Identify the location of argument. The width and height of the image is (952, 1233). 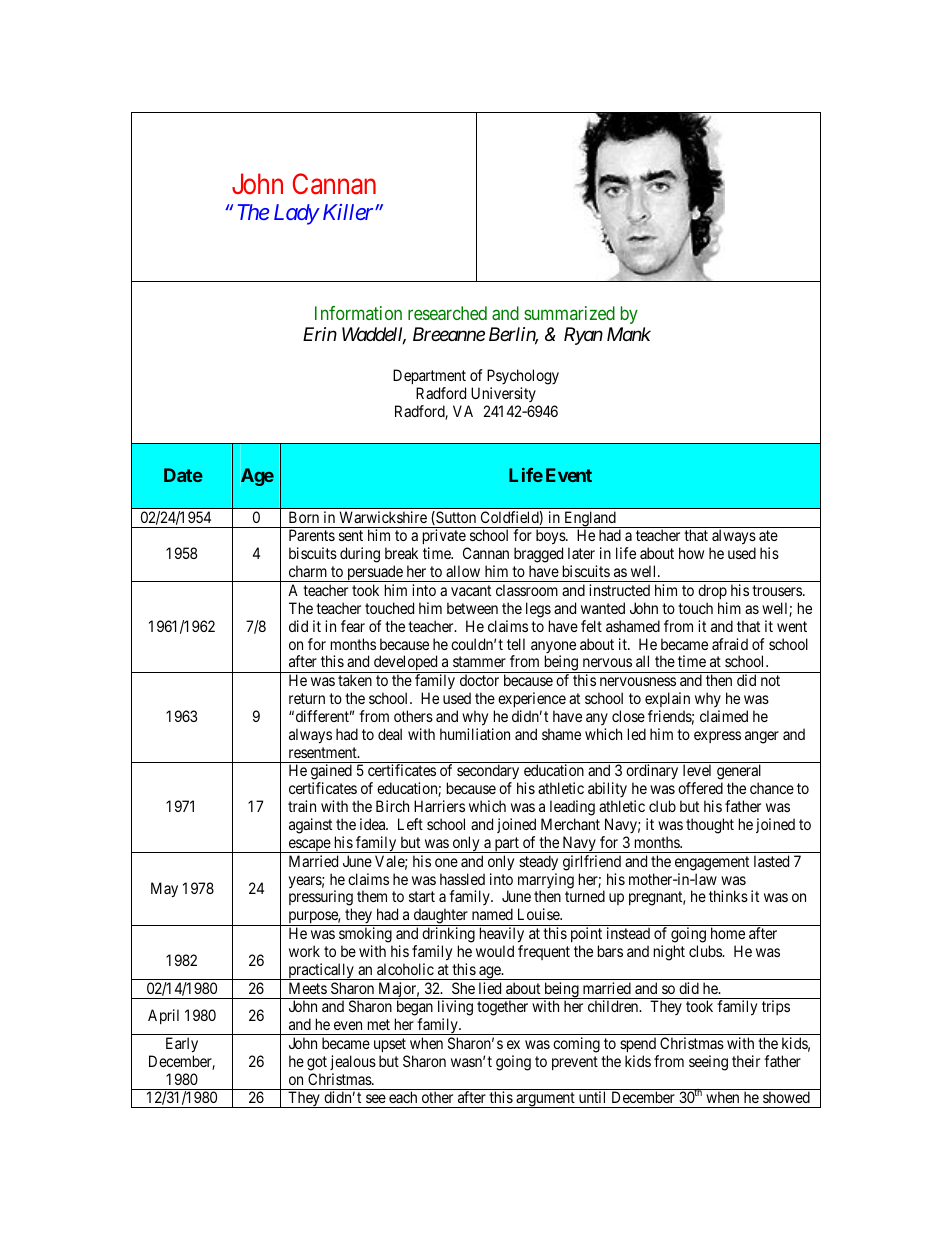
(545, 1100).
